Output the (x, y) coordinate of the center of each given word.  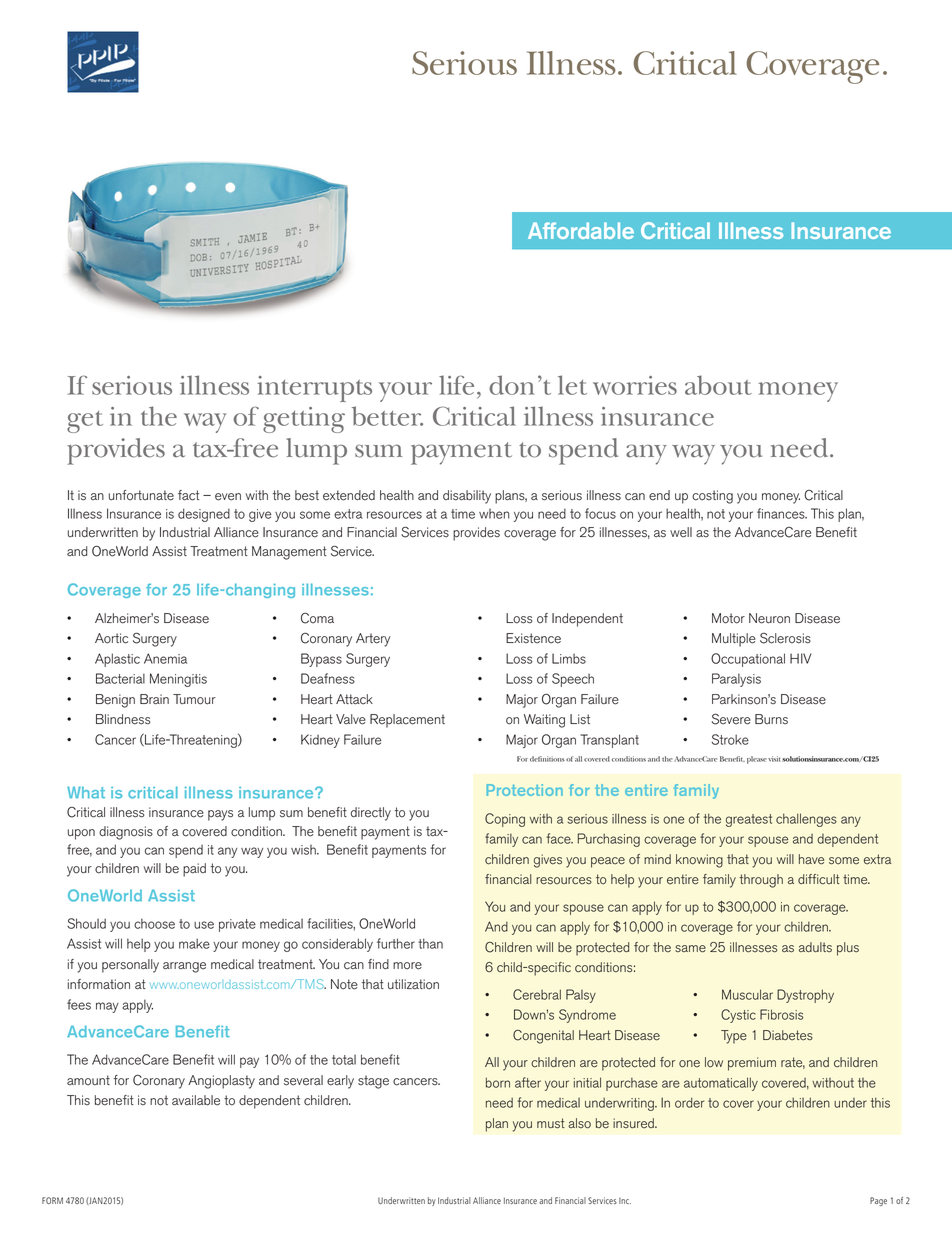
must (551, 1123)
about (718, 385)
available (196, 1100)
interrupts (314, 389)
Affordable (581, 230)
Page (878, 1201)
